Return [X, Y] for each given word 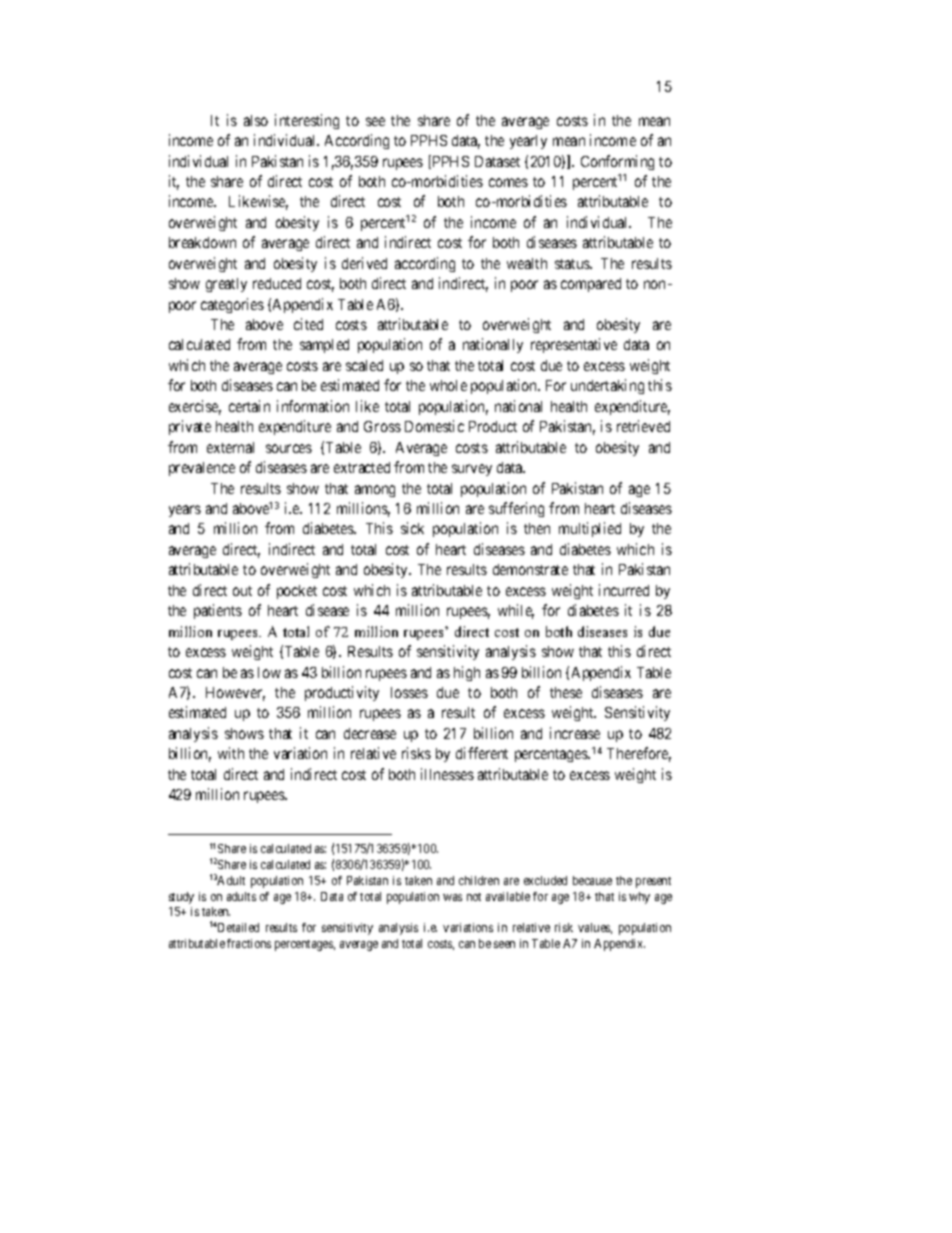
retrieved [643, 426]
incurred [624, 590]
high [467, 673]
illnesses [447, 774]
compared [591, 285]
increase [575, 733]
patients [218, 611]
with [231, 753]
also [256, 120]
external [230, 447]
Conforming [617, 162]
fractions [249, 943]
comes [508, 182]
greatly [226, 285]
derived [364, 263]
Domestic [434, 426]
